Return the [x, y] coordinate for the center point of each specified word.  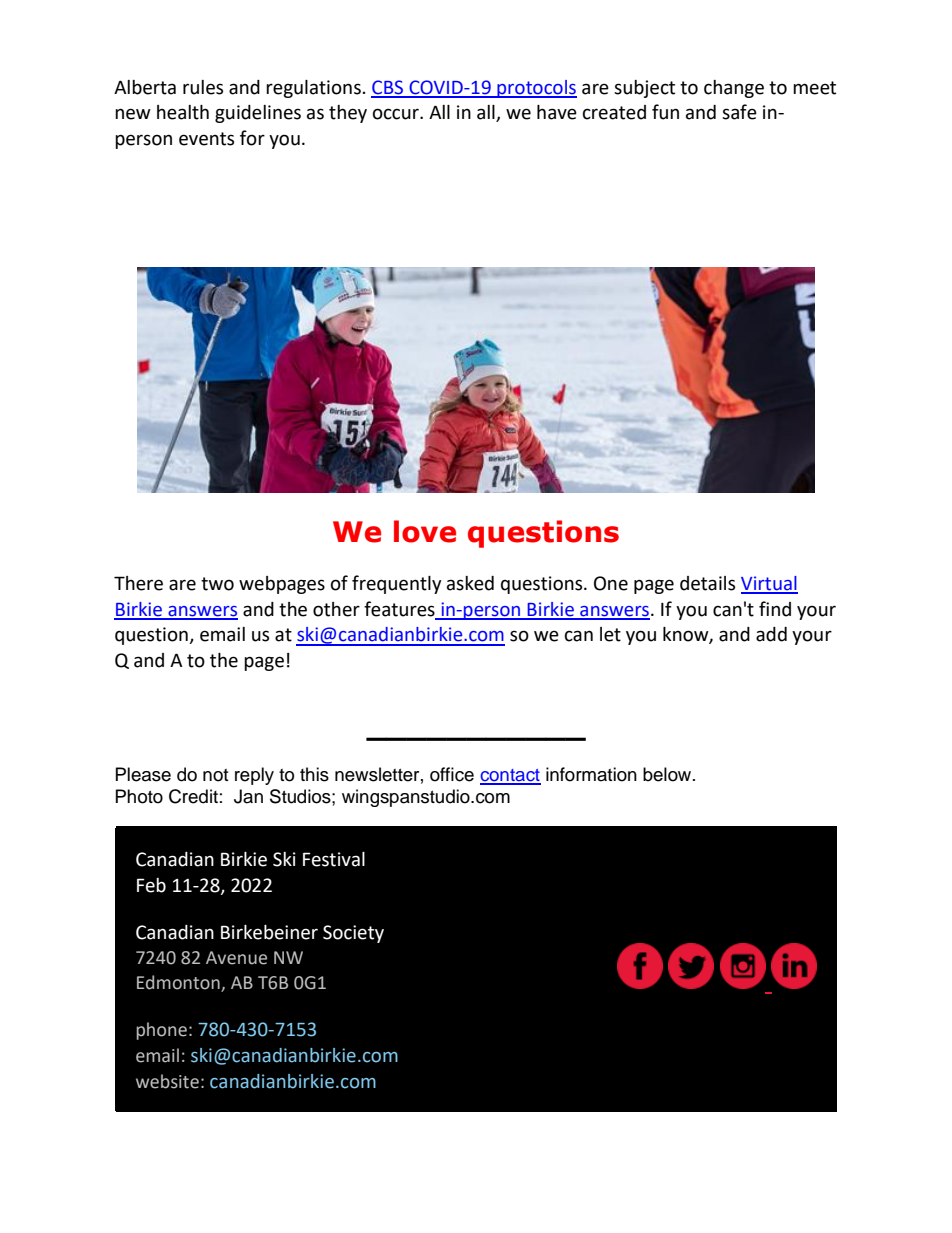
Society [353, 934]
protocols [536, 89]
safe [739, 112]
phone [161, 1031]
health [183, 112]
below [668, 774]
